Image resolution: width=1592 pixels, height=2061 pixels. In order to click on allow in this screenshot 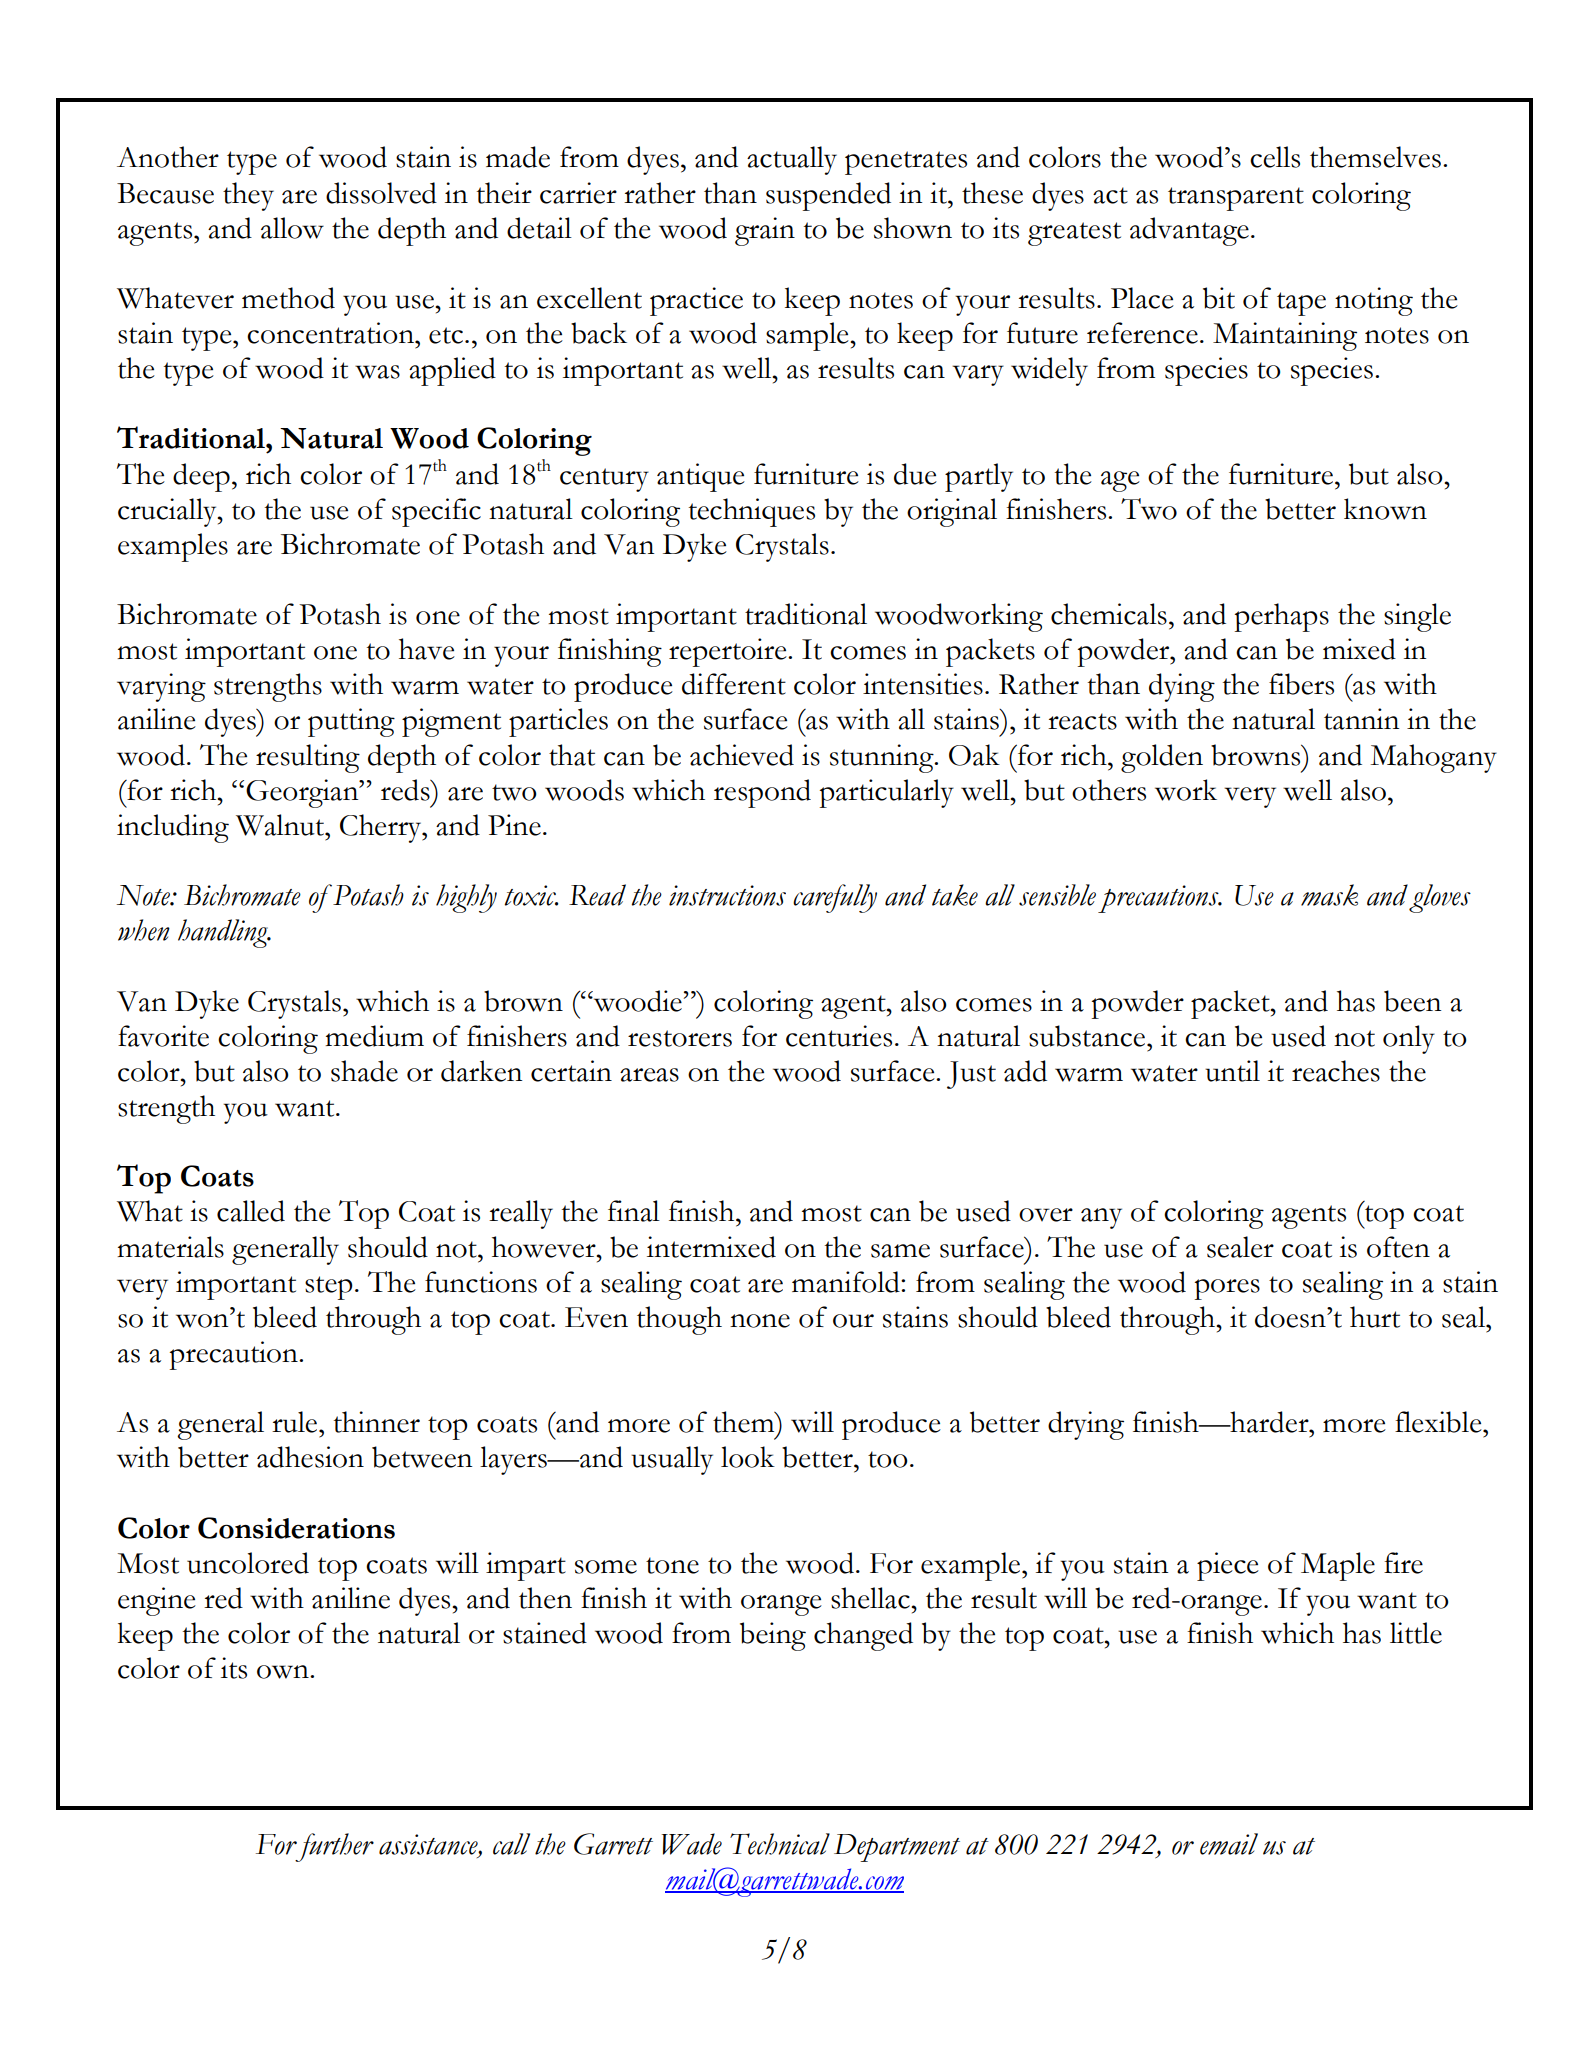, I will do `click(292, 228)`.
